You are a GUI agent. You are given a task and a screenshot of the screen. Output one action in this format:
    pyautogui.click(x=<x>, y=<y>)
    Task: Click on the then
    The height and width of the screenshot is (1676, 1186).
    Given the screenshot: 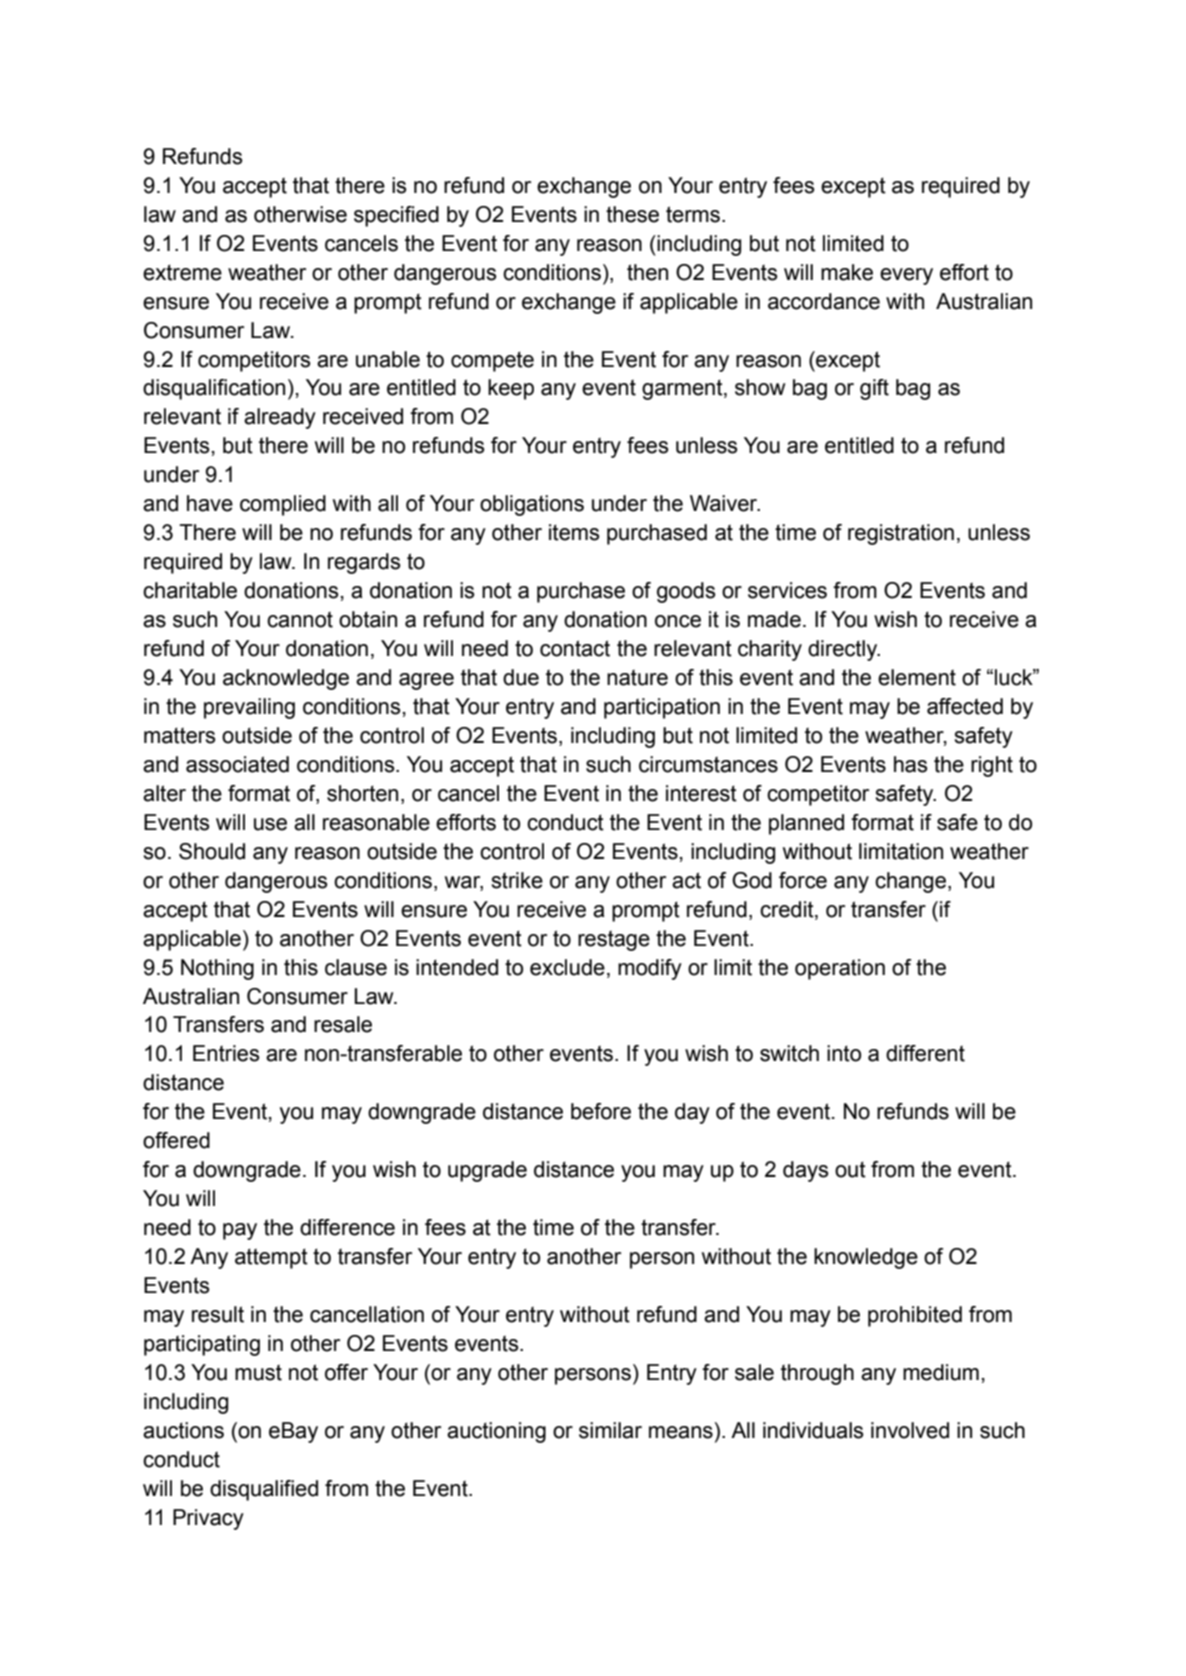 What is the action you would take?
    pyautogui.click(x=647, y=272)
